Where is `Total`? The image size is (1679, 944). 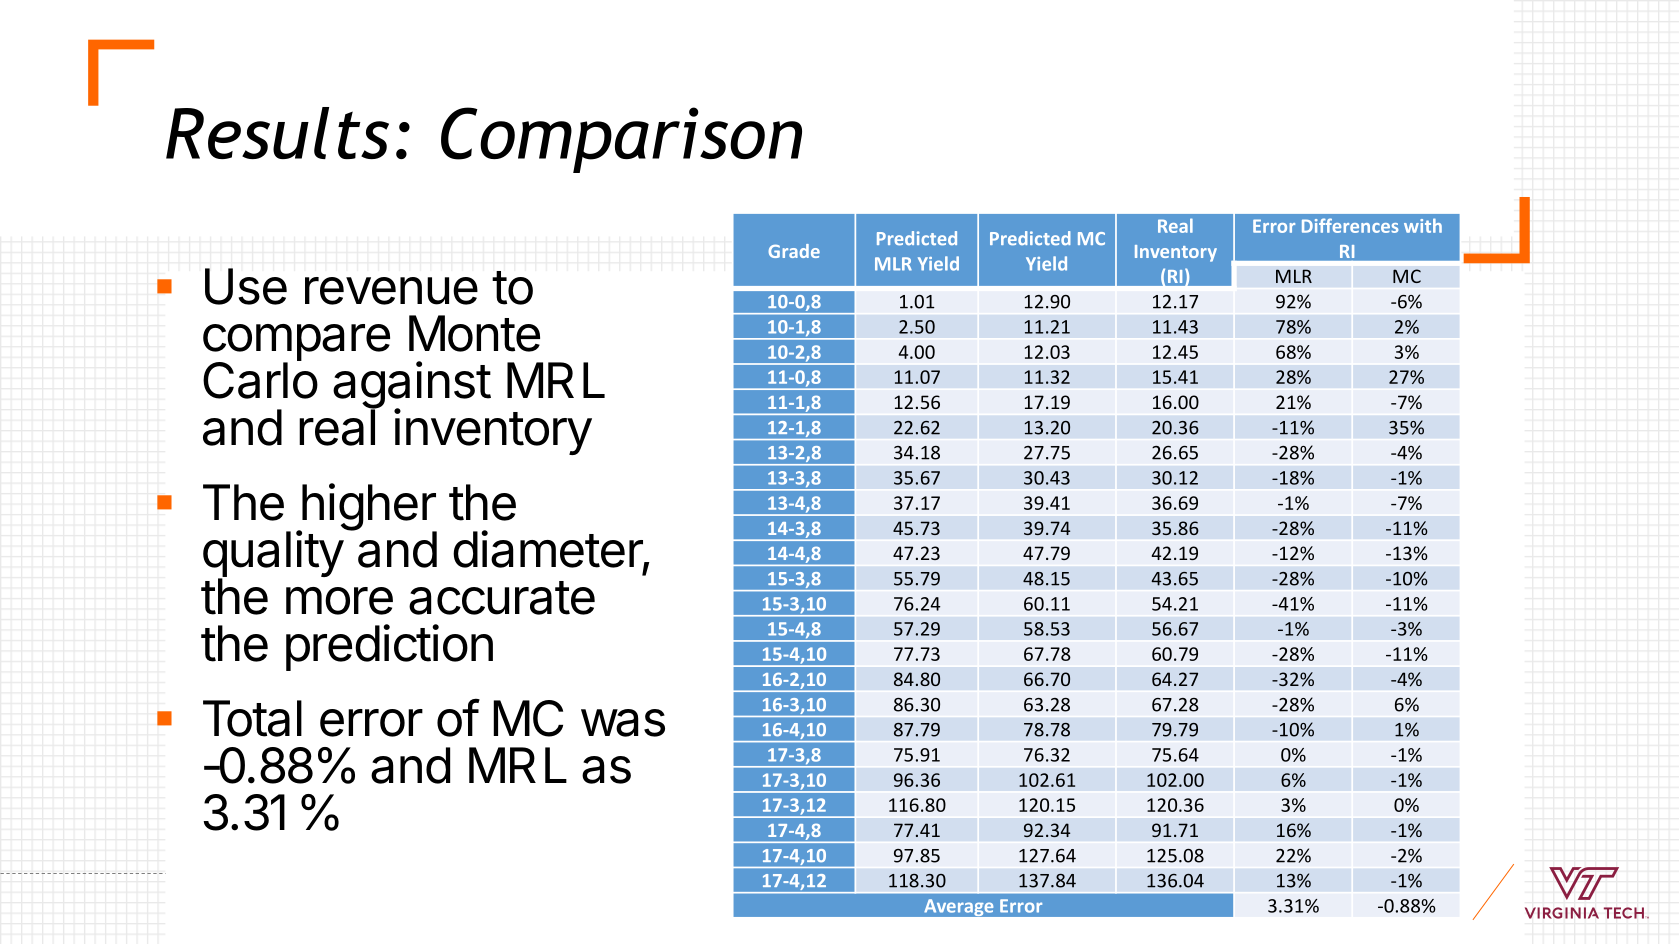 Total is located at coordinates (252, 718).
